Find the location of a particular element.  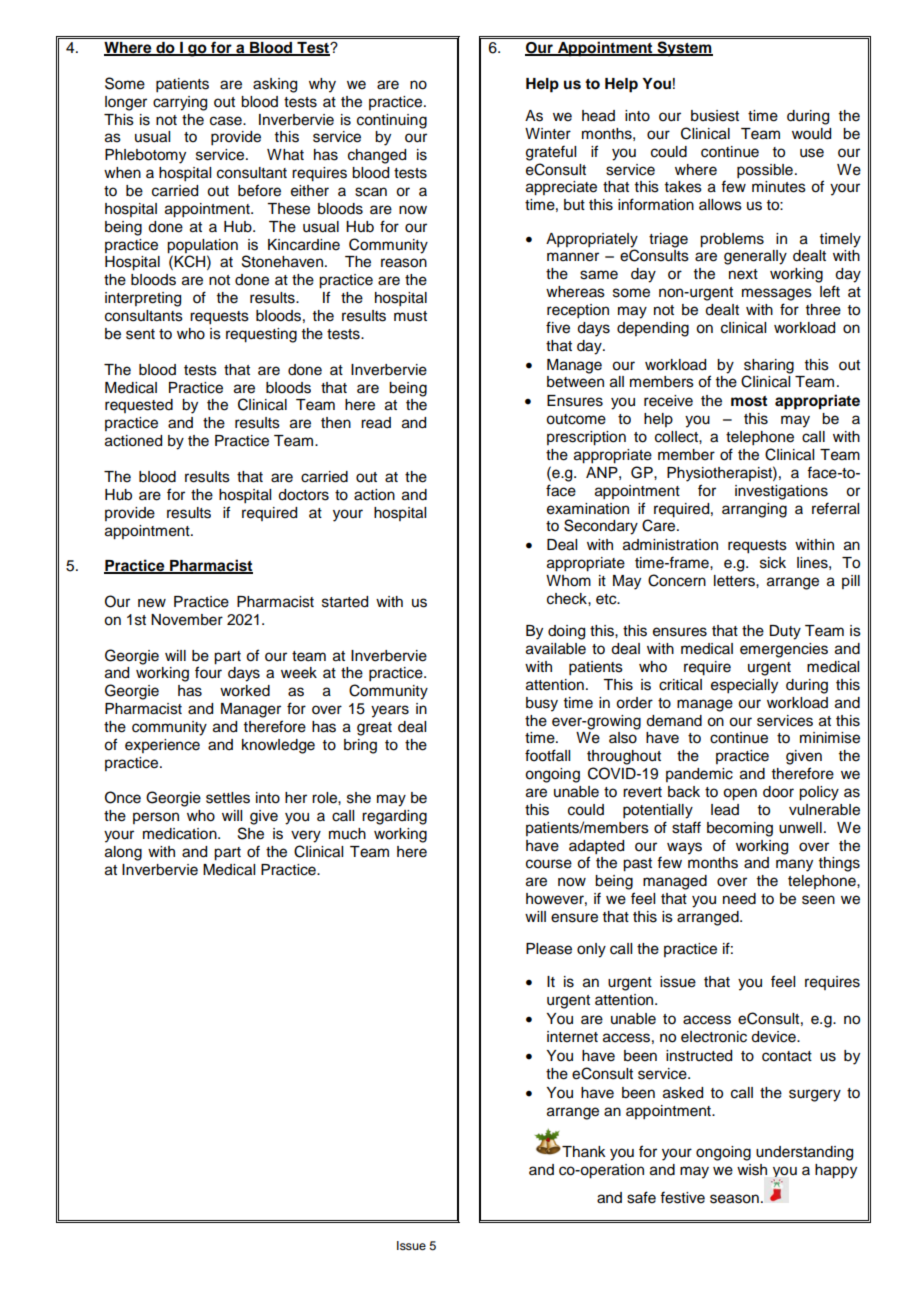

sharing is located at coordinates (769, 367).
